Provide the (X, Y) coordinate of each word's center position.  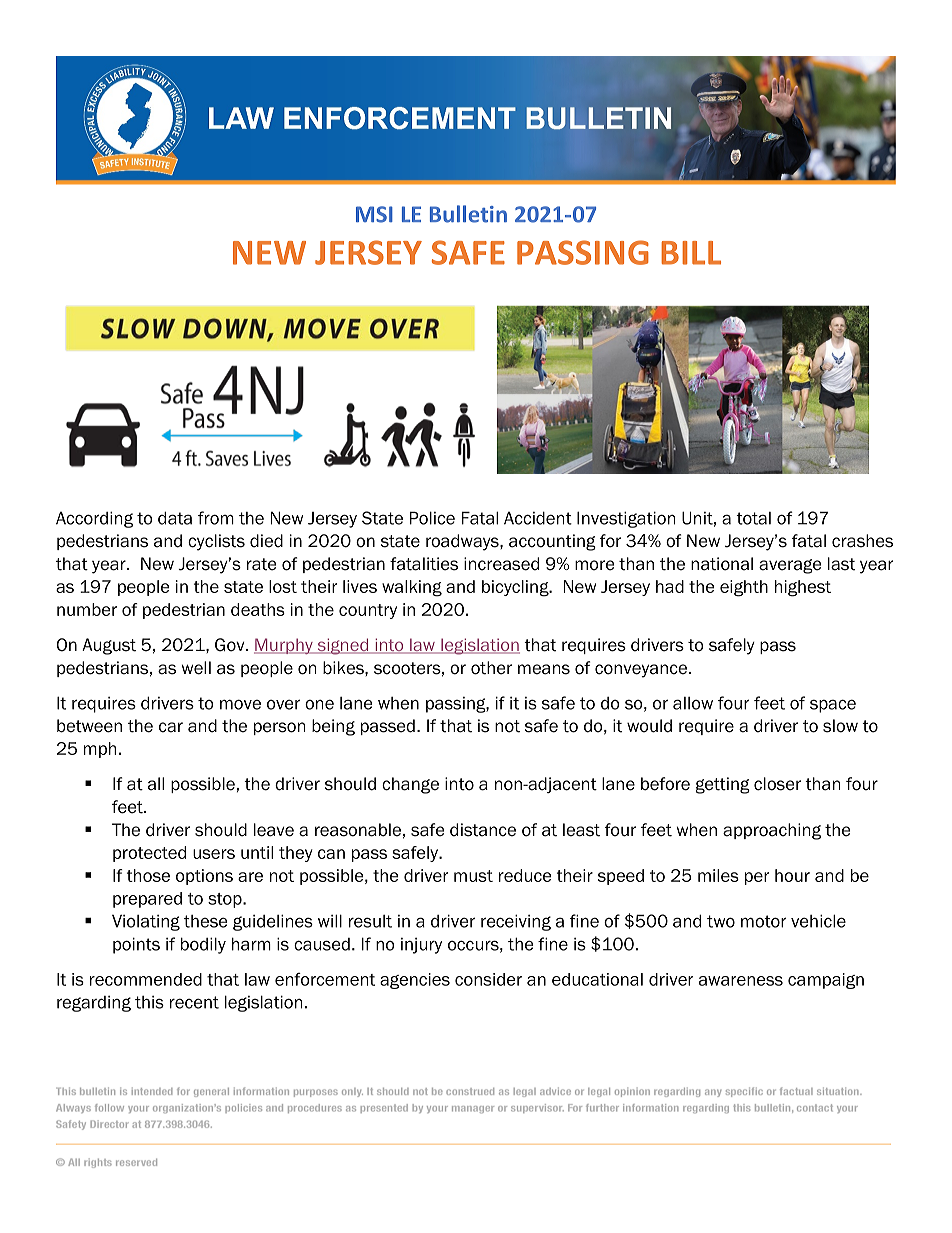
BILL (691, 253)
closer (777, 784)
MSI (374, 214)
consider (488, 979)
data (175, 518)
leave (274, 830)
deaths (258, 609)
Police (432, 518)
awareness (741, 981)
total (753, 518)
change (410, 785)
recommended (146, 979)
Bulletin (468, 214)
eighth (744, 588)
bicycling (516, 588)
